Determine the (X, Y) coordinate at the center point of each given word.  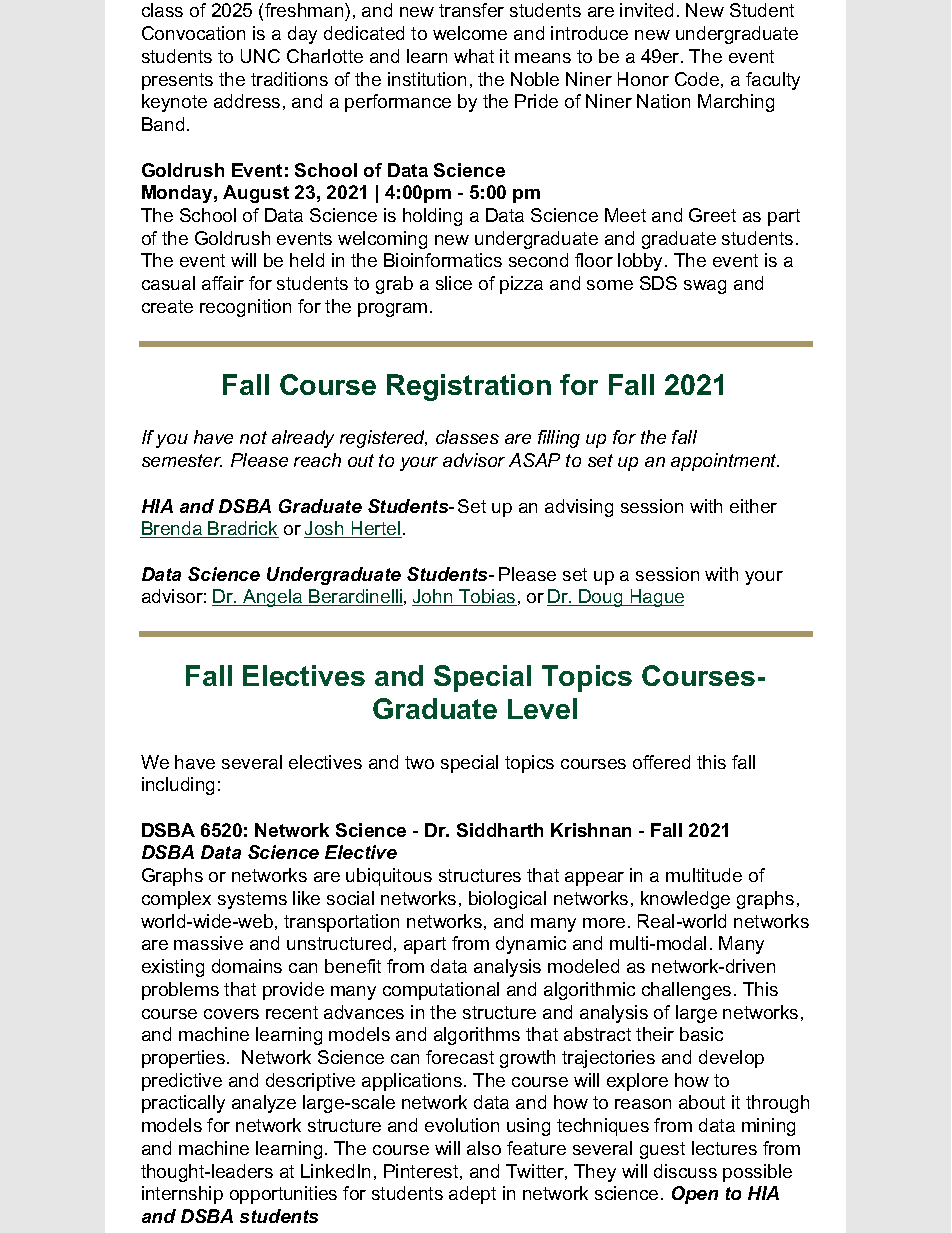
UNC (260, 56)
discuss (685, 1171)
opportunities (283, 1195)
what (474, 56)
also (484, 1148)
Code (697, 79)
